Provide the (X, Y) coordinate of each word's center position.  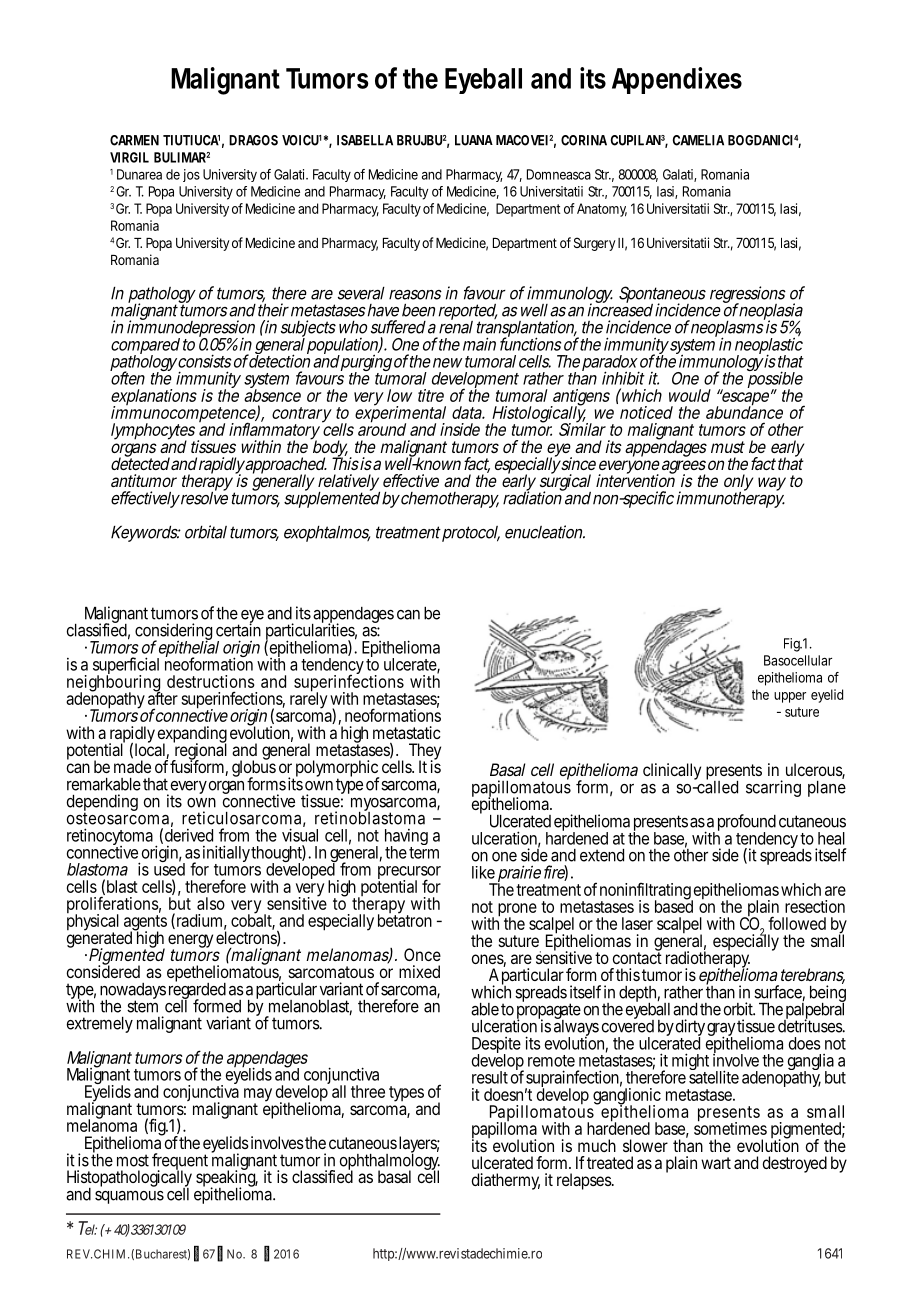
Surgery (595, 244)
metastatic (407, 732)
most (133, 1160)
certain (238, 629)
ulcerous (815, 771)
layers (419, 1146)
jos (191, 175)
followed (797, 923)
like (483, 872)
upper (790, 697)
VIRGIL (129, 157)
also (211, 903)
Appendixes (677, 80)
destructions (211, 681)
